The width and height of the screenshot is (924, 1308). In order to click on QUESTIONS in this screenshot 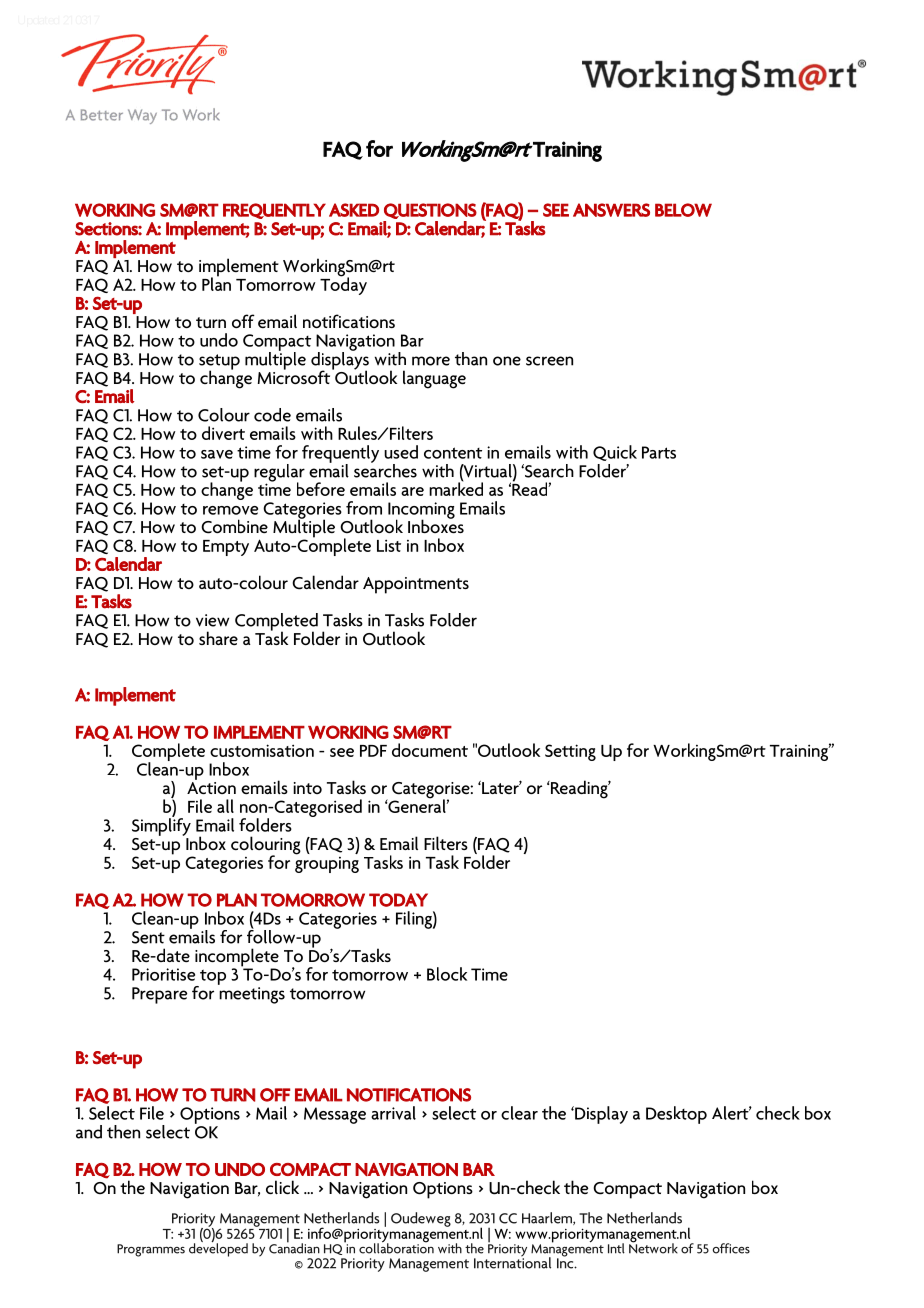, I will do `click(430, 211)`.
